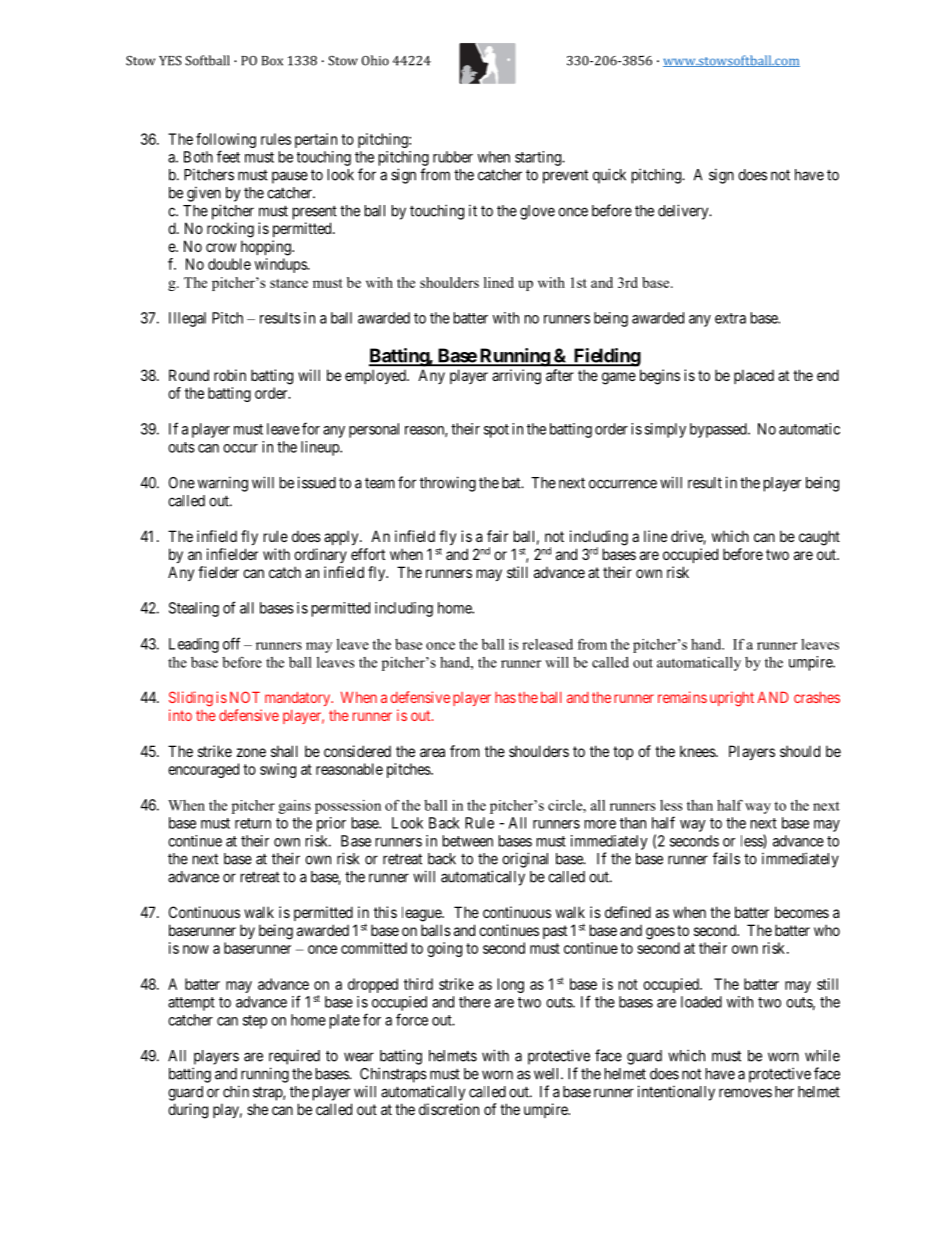 This document has height=1233, width=952. I want to click on well, so click(548, 1074).
